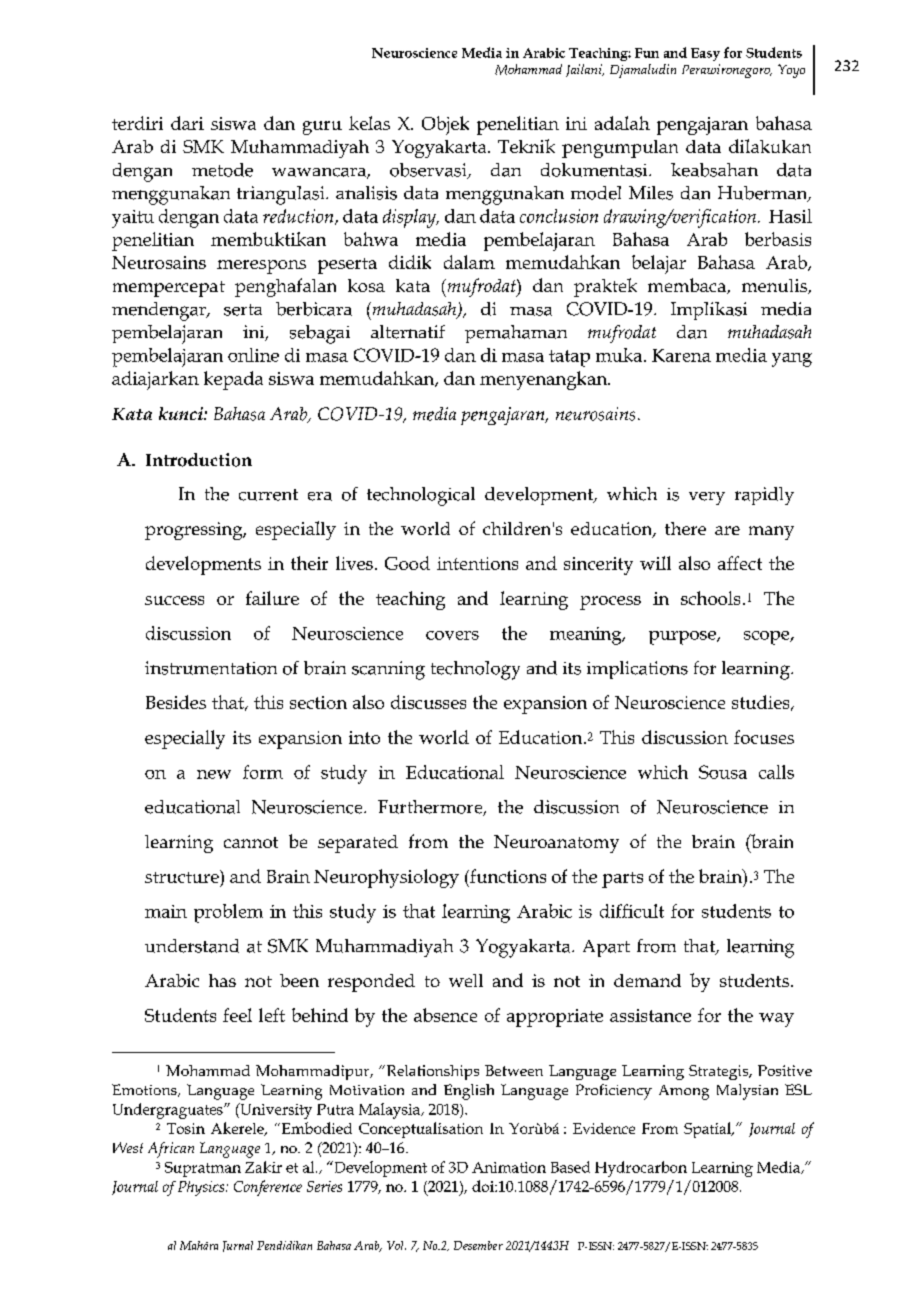  Describe the element at coordinates (526, 146) in the screenshot. I see `Teknik` at that location.
